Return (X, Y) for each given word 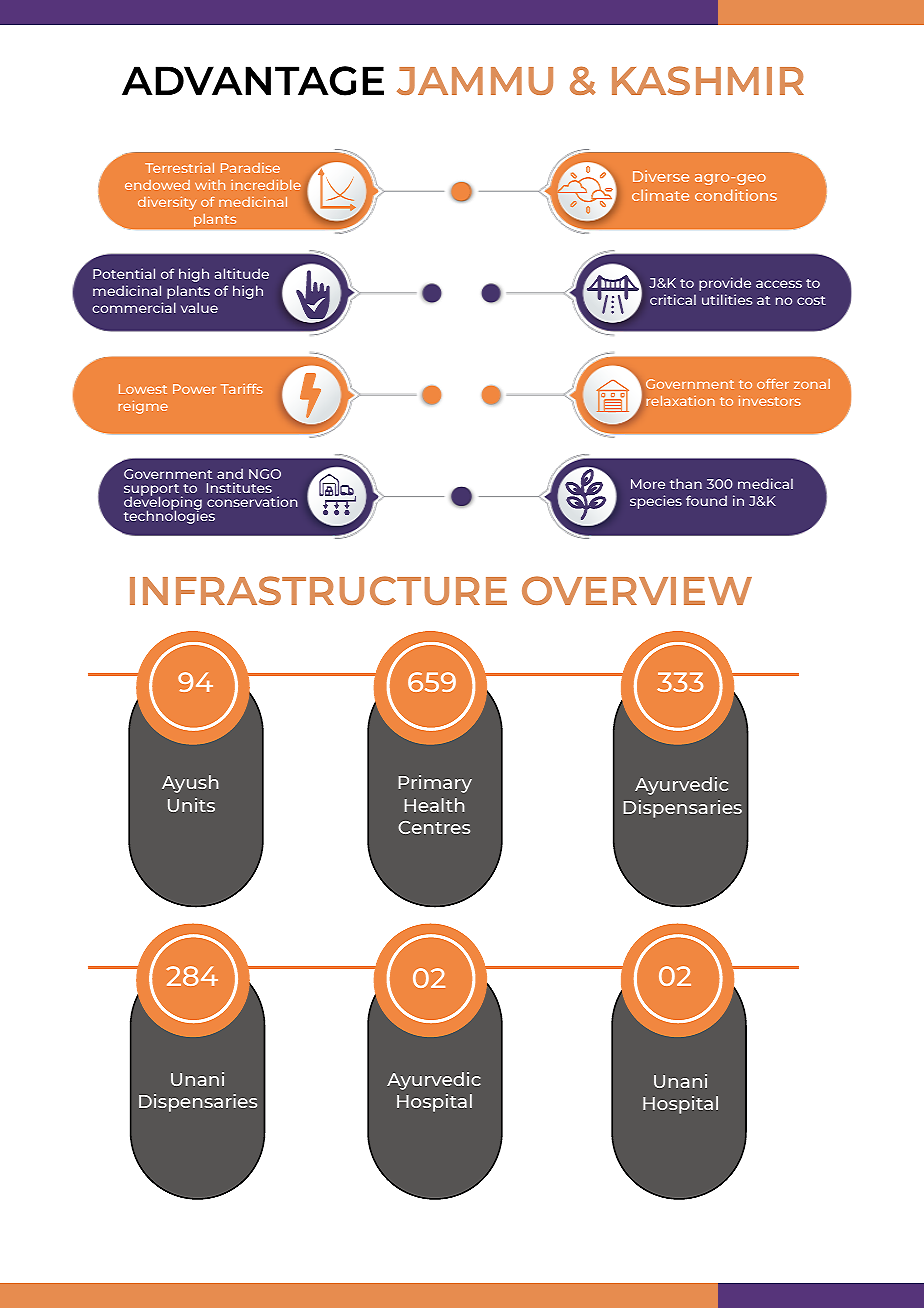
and (230, 473)
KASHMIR (708, 80)
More (648, 484)
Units (191, 805)
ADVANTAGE (253, 81)
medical (765, 483)
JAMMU (475, 81)
